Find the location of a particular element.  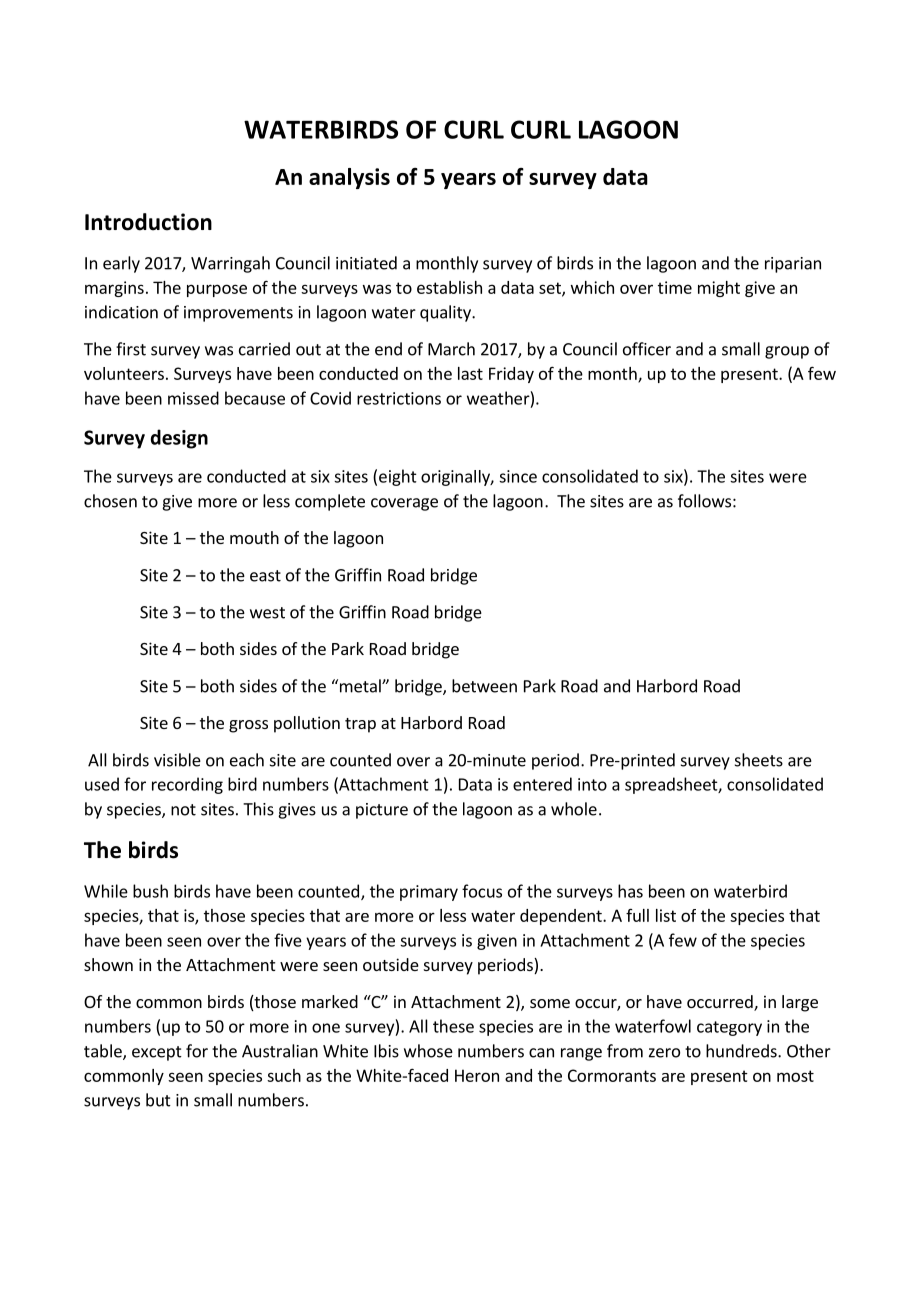

riparian is located at coordinates (793, 265).
